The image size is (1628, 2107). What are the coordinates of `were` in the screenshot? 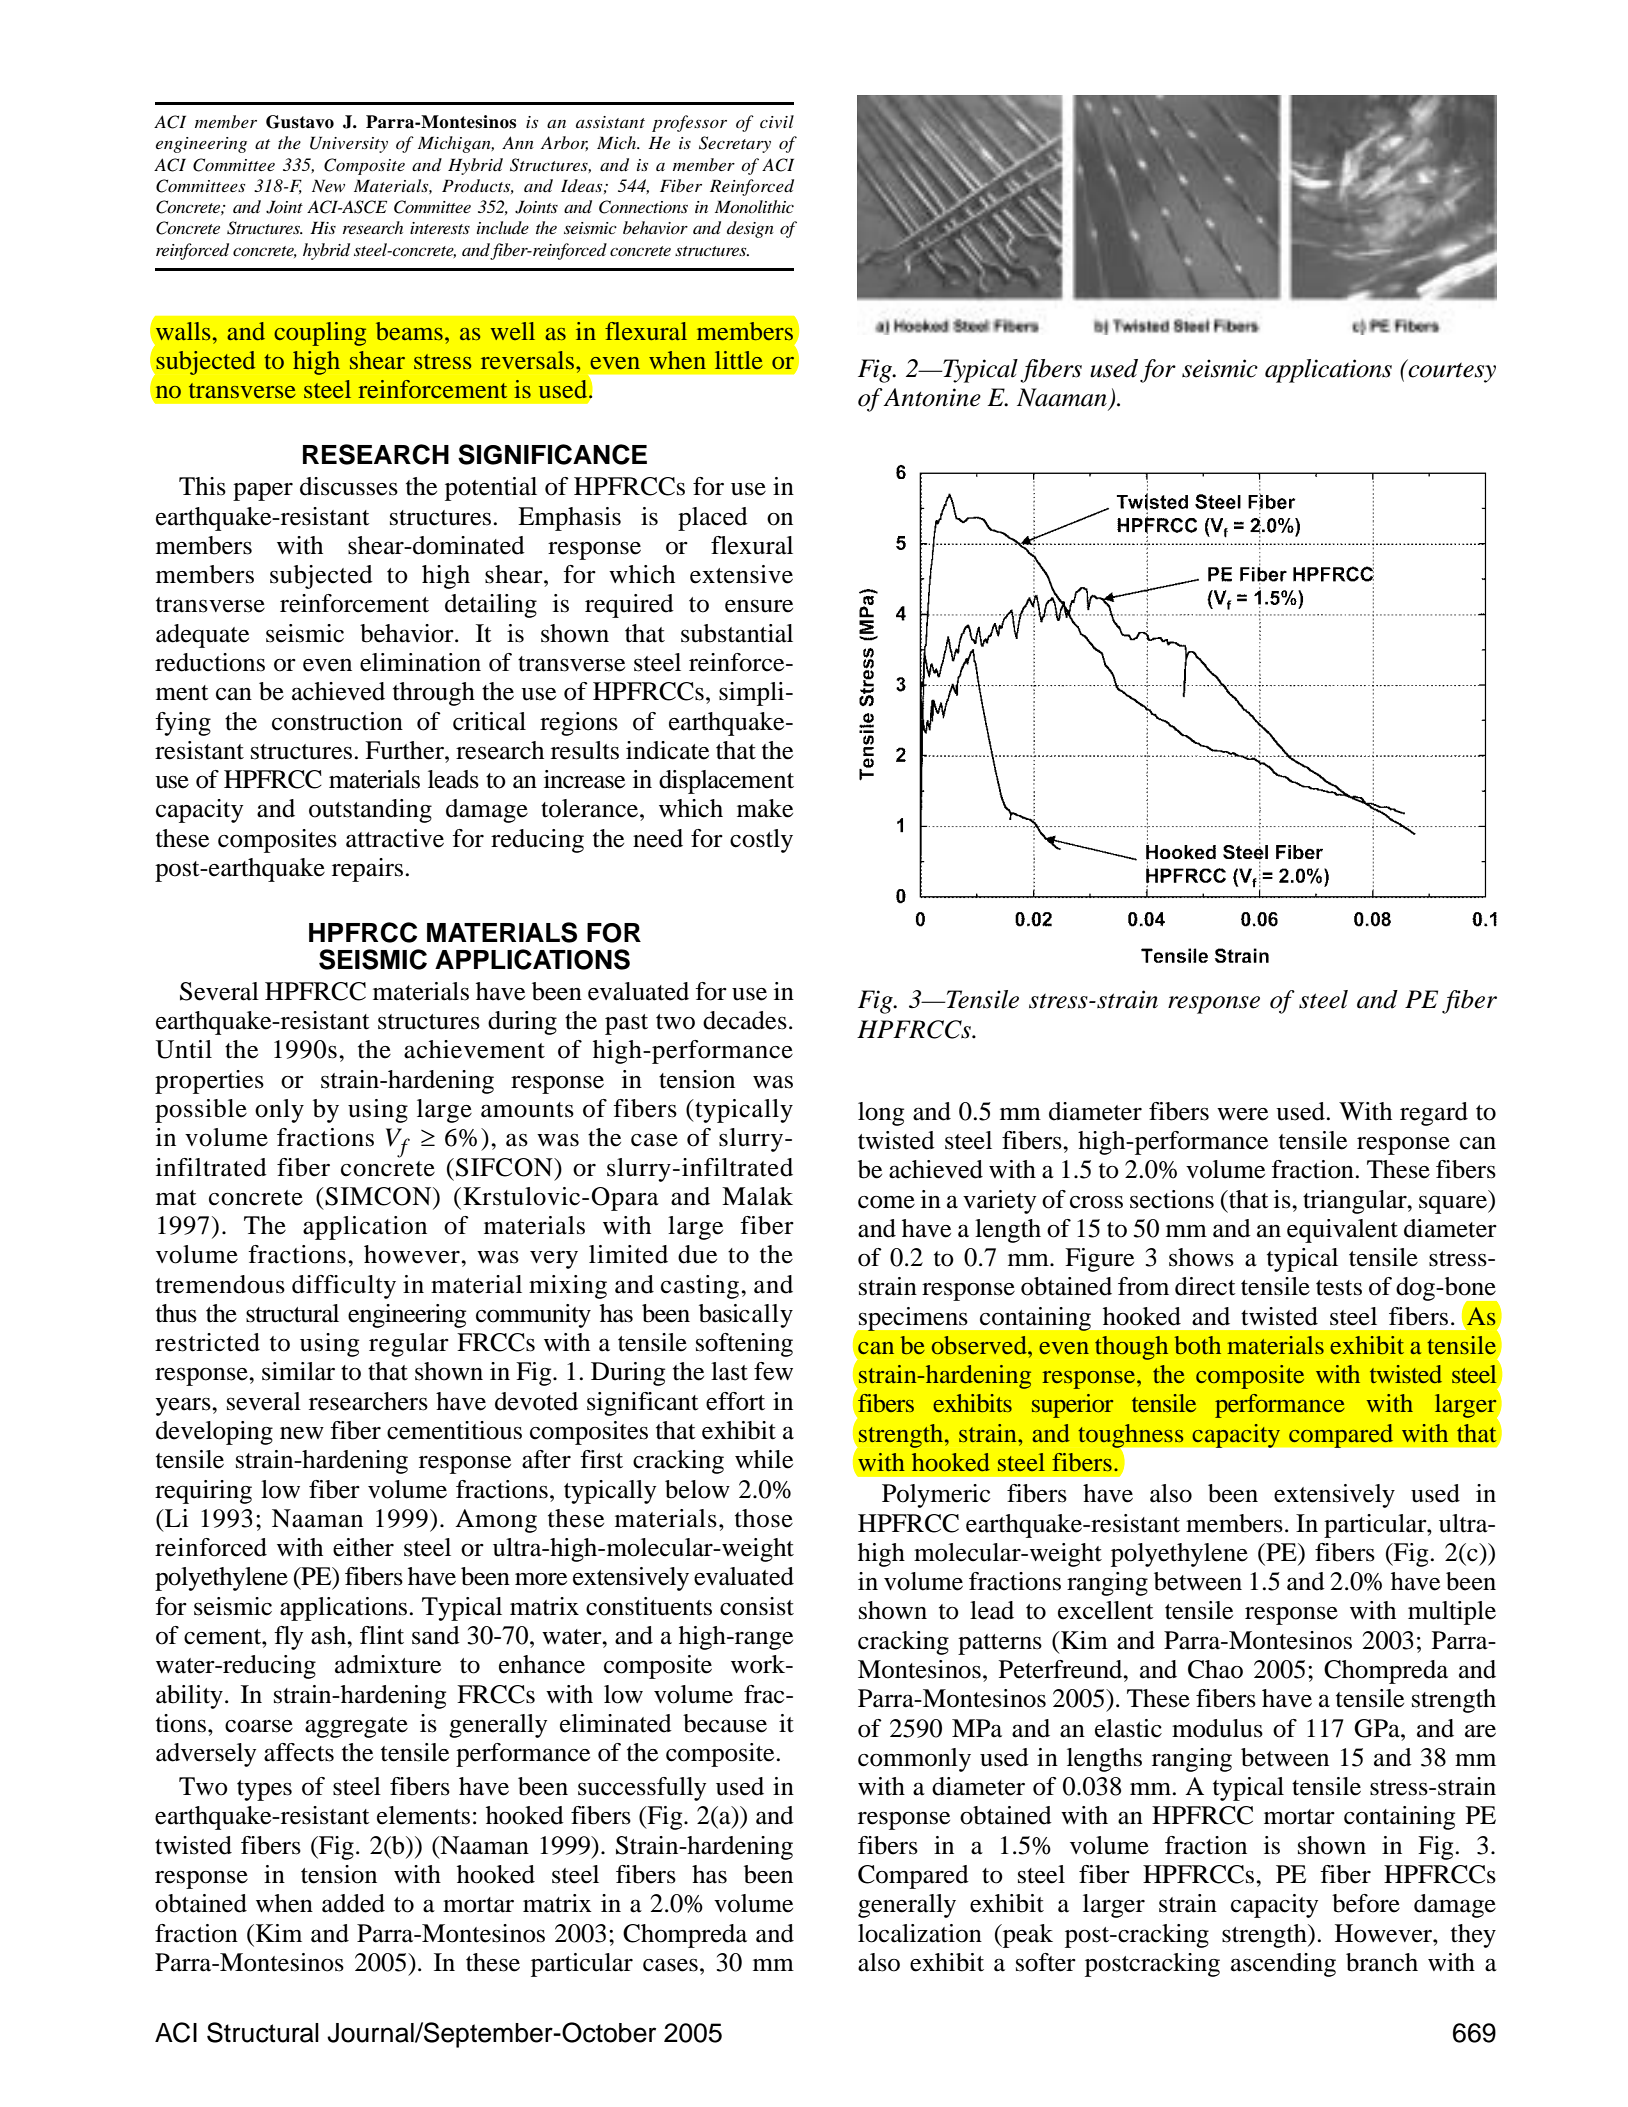 It's located at (1242, 1114).
